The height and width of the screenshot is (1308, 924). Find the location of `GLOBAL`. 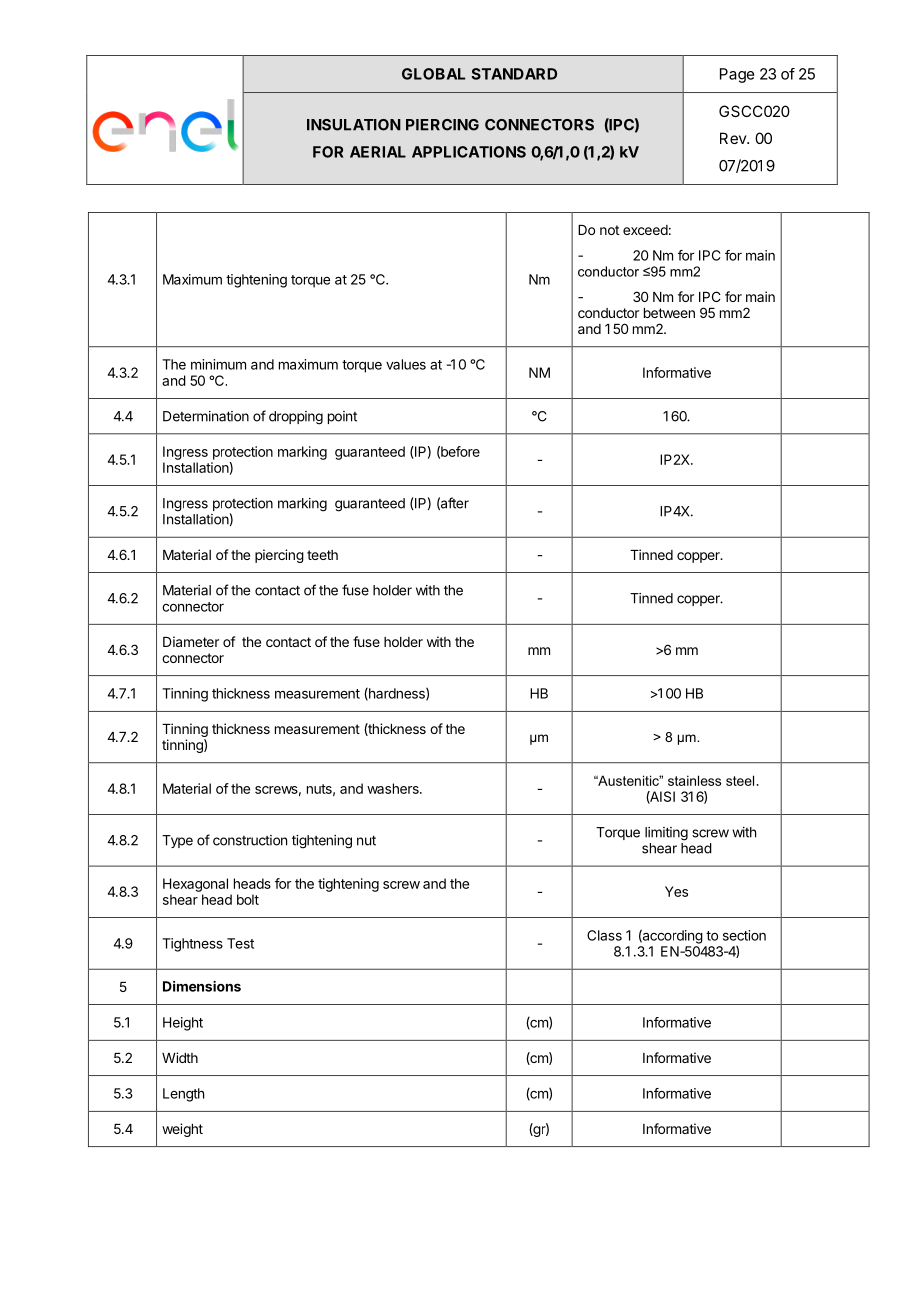

GLOBAL is located at coordinates (433, 74).
